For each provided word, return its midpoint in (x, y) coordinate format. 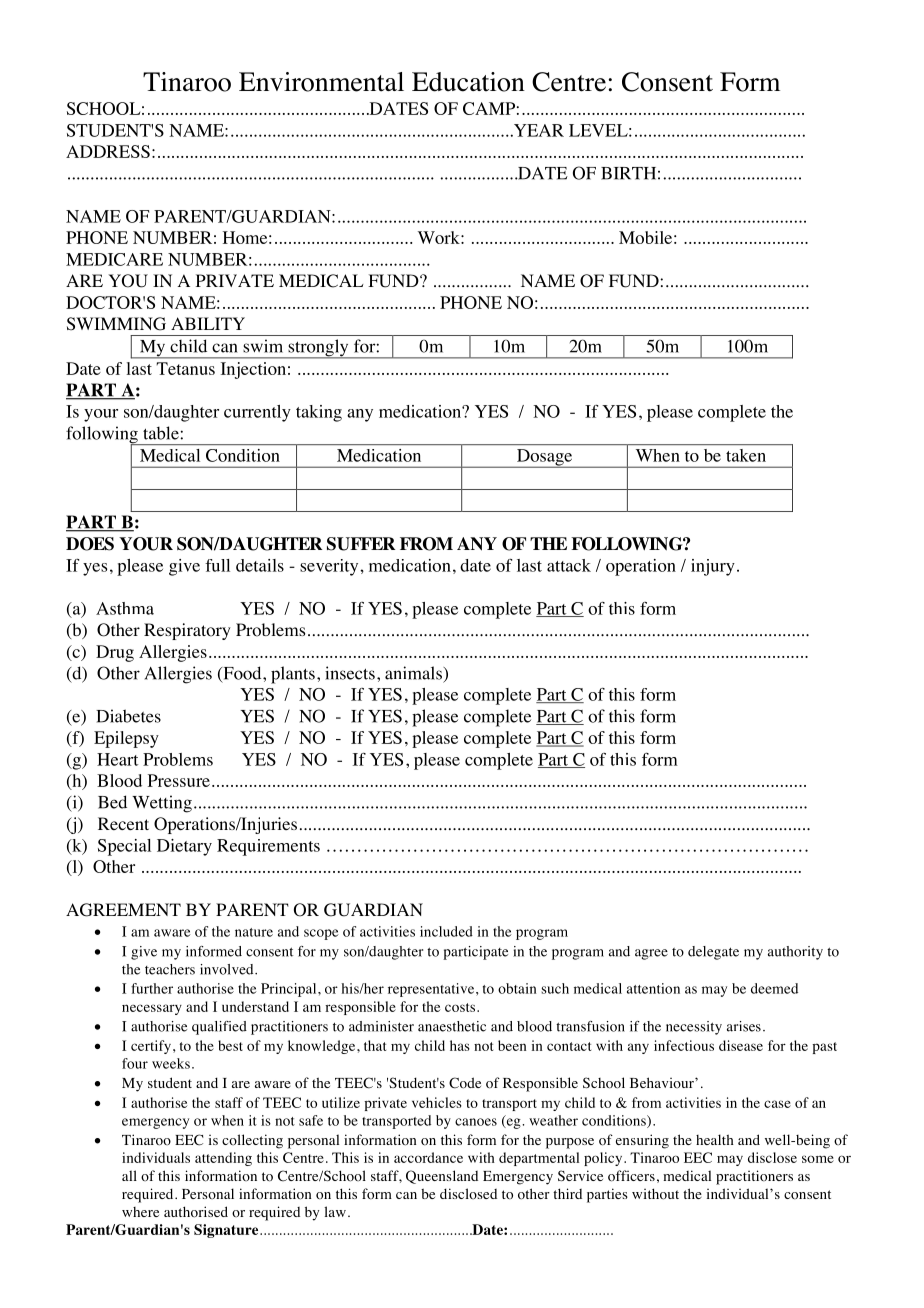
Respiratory (187, 631)
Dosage (545, 458)
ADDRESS (108, 151)
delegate (713, 953)
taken (746, 455)
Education (468, 82)
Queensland (442, 1177)
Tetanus (185, 368)
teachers (170, 969)
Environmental (321, 82)
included (446, 931)
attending (223, 1159)
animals (414, 673)
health (715, 1139)
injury (713, 567)
